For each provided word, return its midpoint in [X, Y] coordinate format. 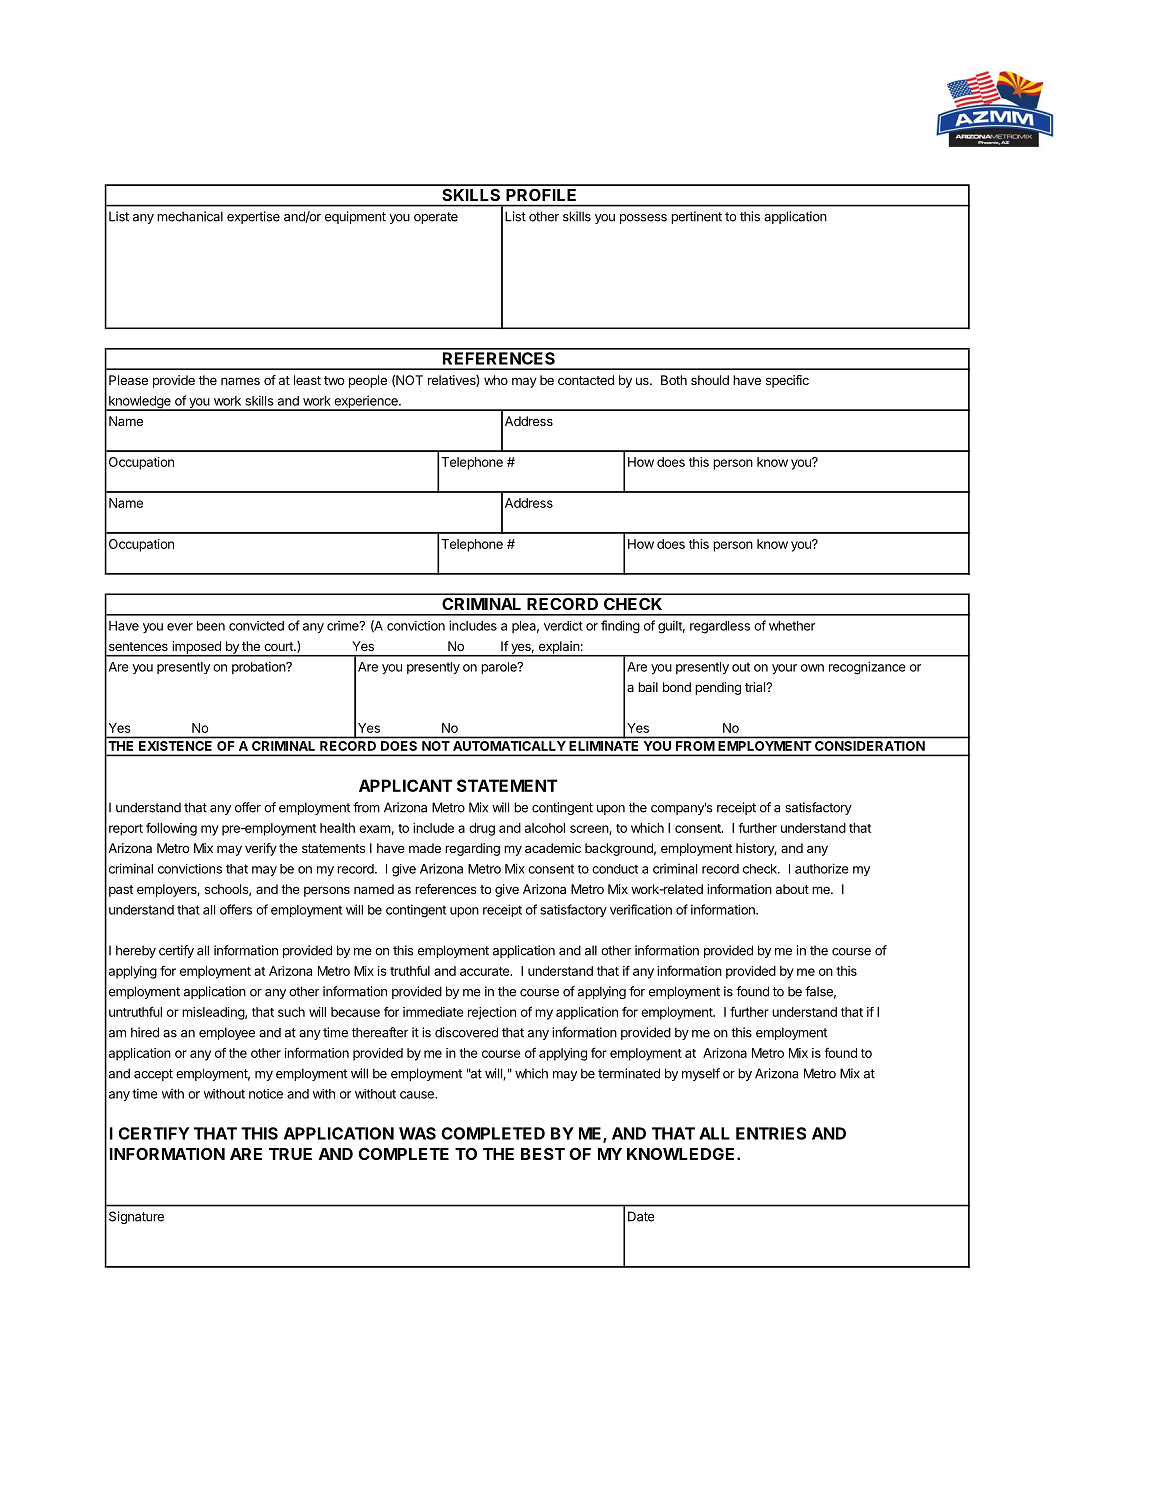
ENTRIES [771, 1133]
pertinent [696, 217]
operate [436, 218]
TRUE [290, 1154]
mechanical [190, 216]
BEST [543, 1154]
